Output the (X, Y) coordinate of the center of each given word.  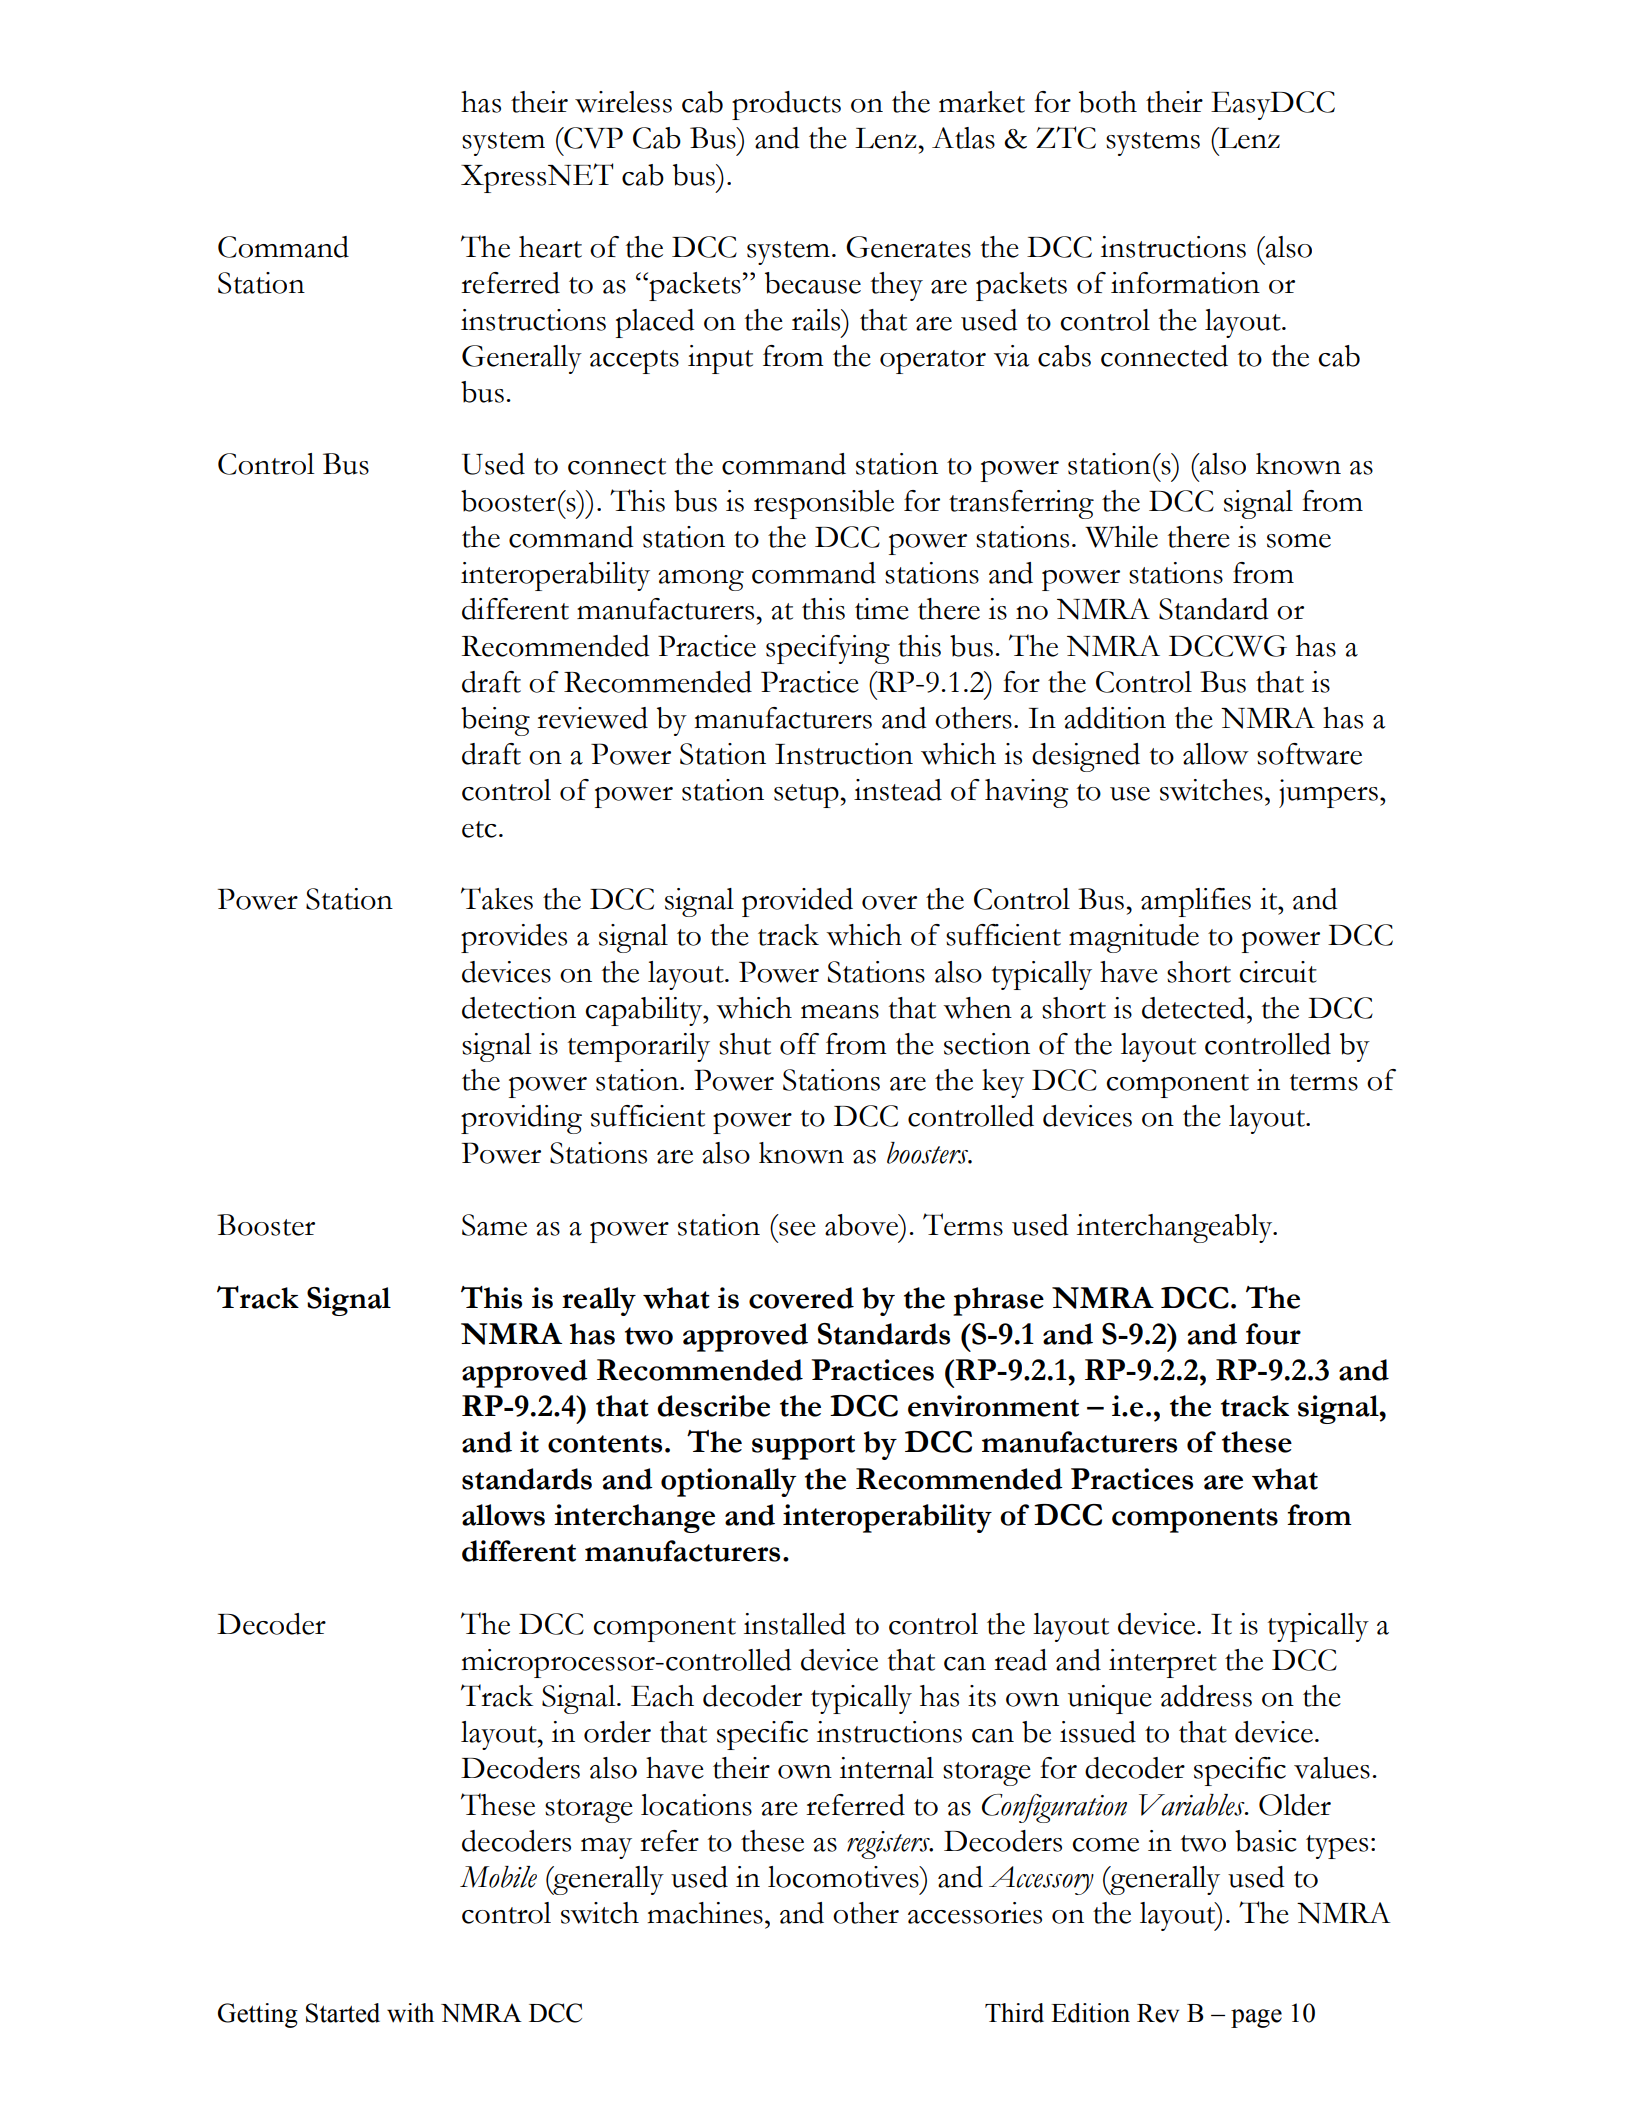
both (1108, 102)
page (1256, 2018)
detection (519, 1008)
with (410, 2013)
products (786, 105)
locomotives (844, 1877)
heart (550, 247)
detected (1195, 1008)
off (799, 1044)
